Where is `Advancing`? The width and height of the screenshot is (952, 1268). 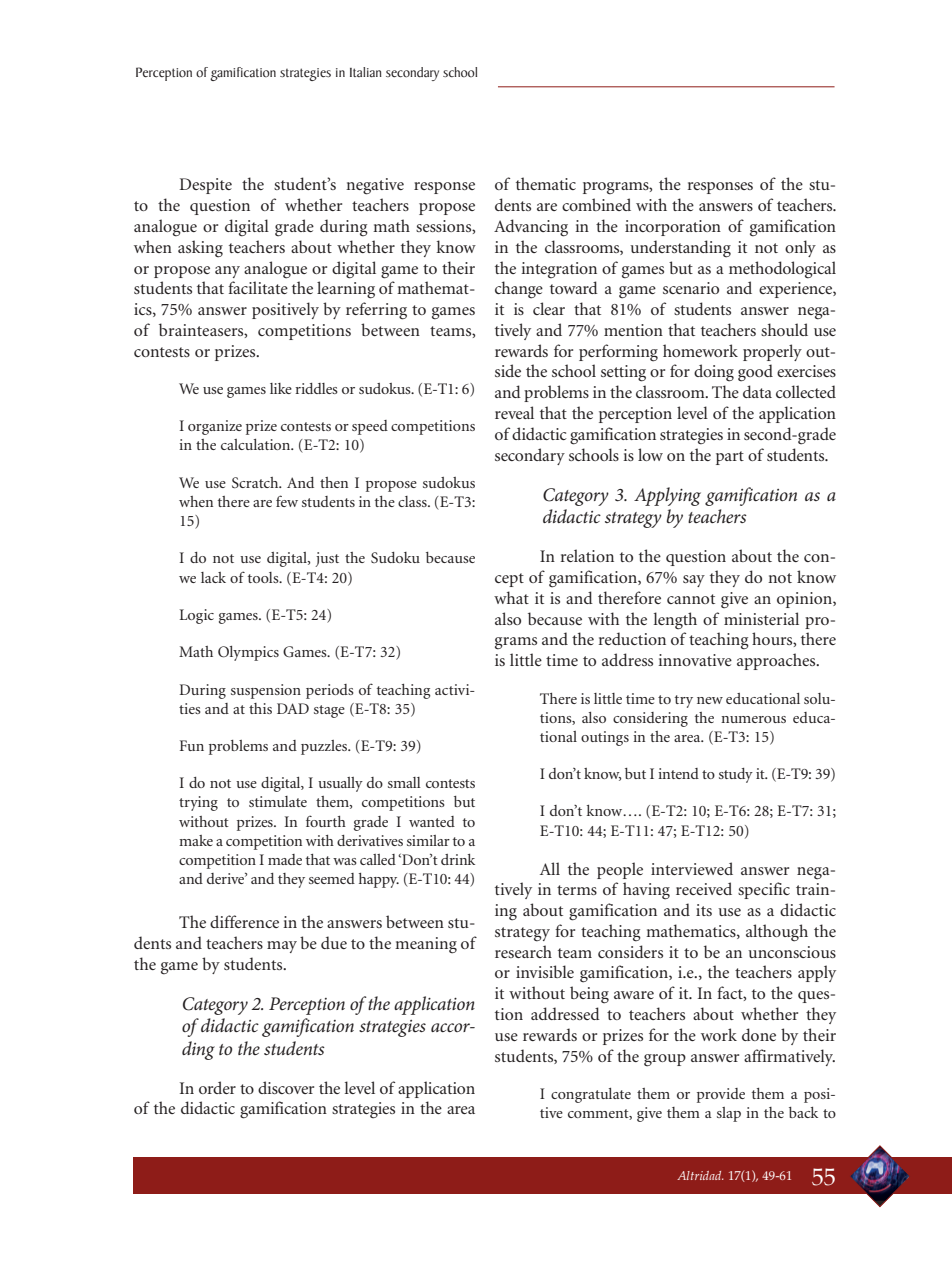
Advancing is located at coordinates (531, 228).
